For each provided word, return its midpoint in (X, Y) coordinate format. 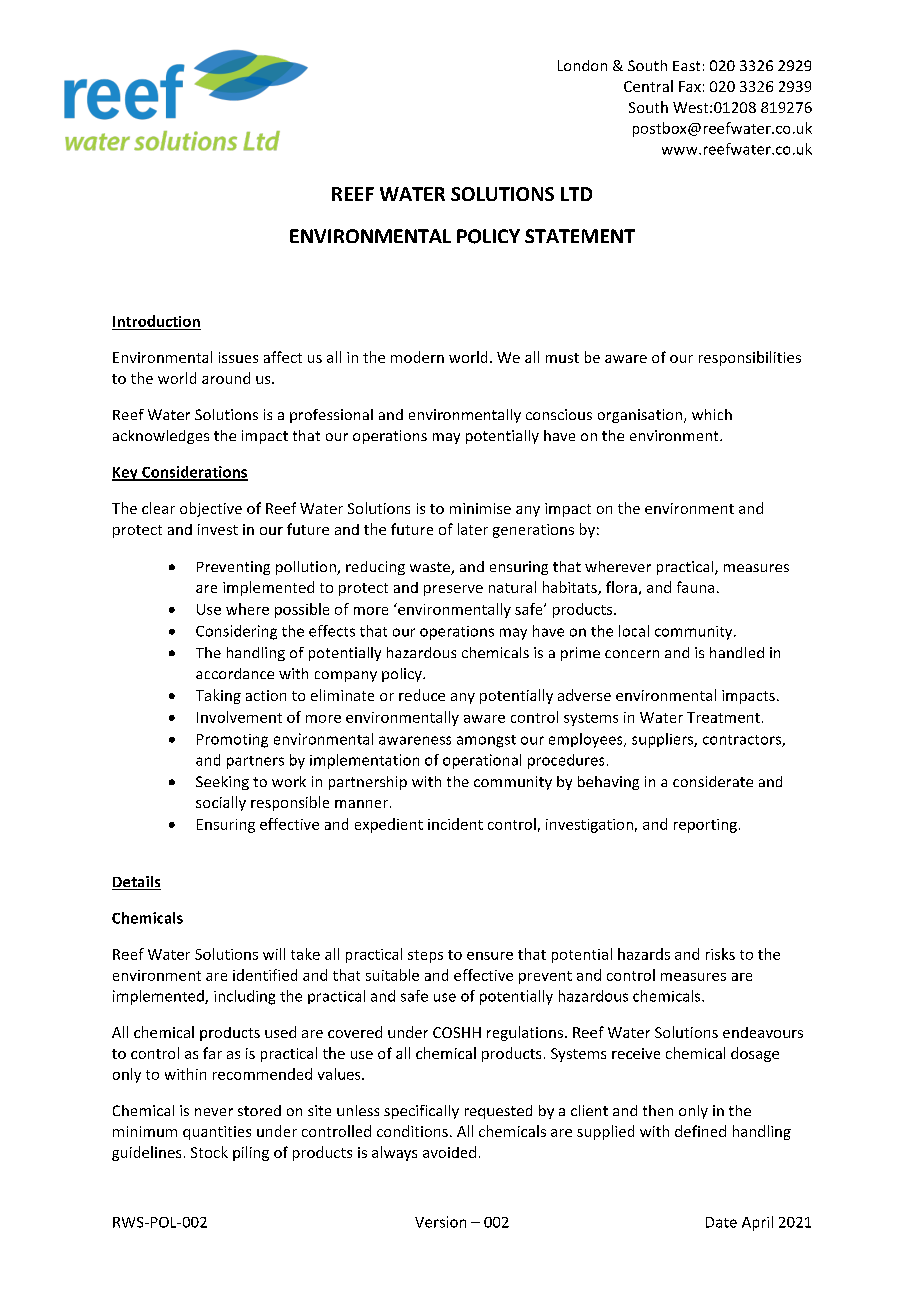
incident (455, 824)
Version (440, 1222)
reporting (705, 826)
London (582, 65)
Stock (209, 1152)
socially (221, 803)
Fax (690, 86)
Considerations (194, 473)
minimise (480, 508)
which (712, 414)
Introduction (156, 321)
